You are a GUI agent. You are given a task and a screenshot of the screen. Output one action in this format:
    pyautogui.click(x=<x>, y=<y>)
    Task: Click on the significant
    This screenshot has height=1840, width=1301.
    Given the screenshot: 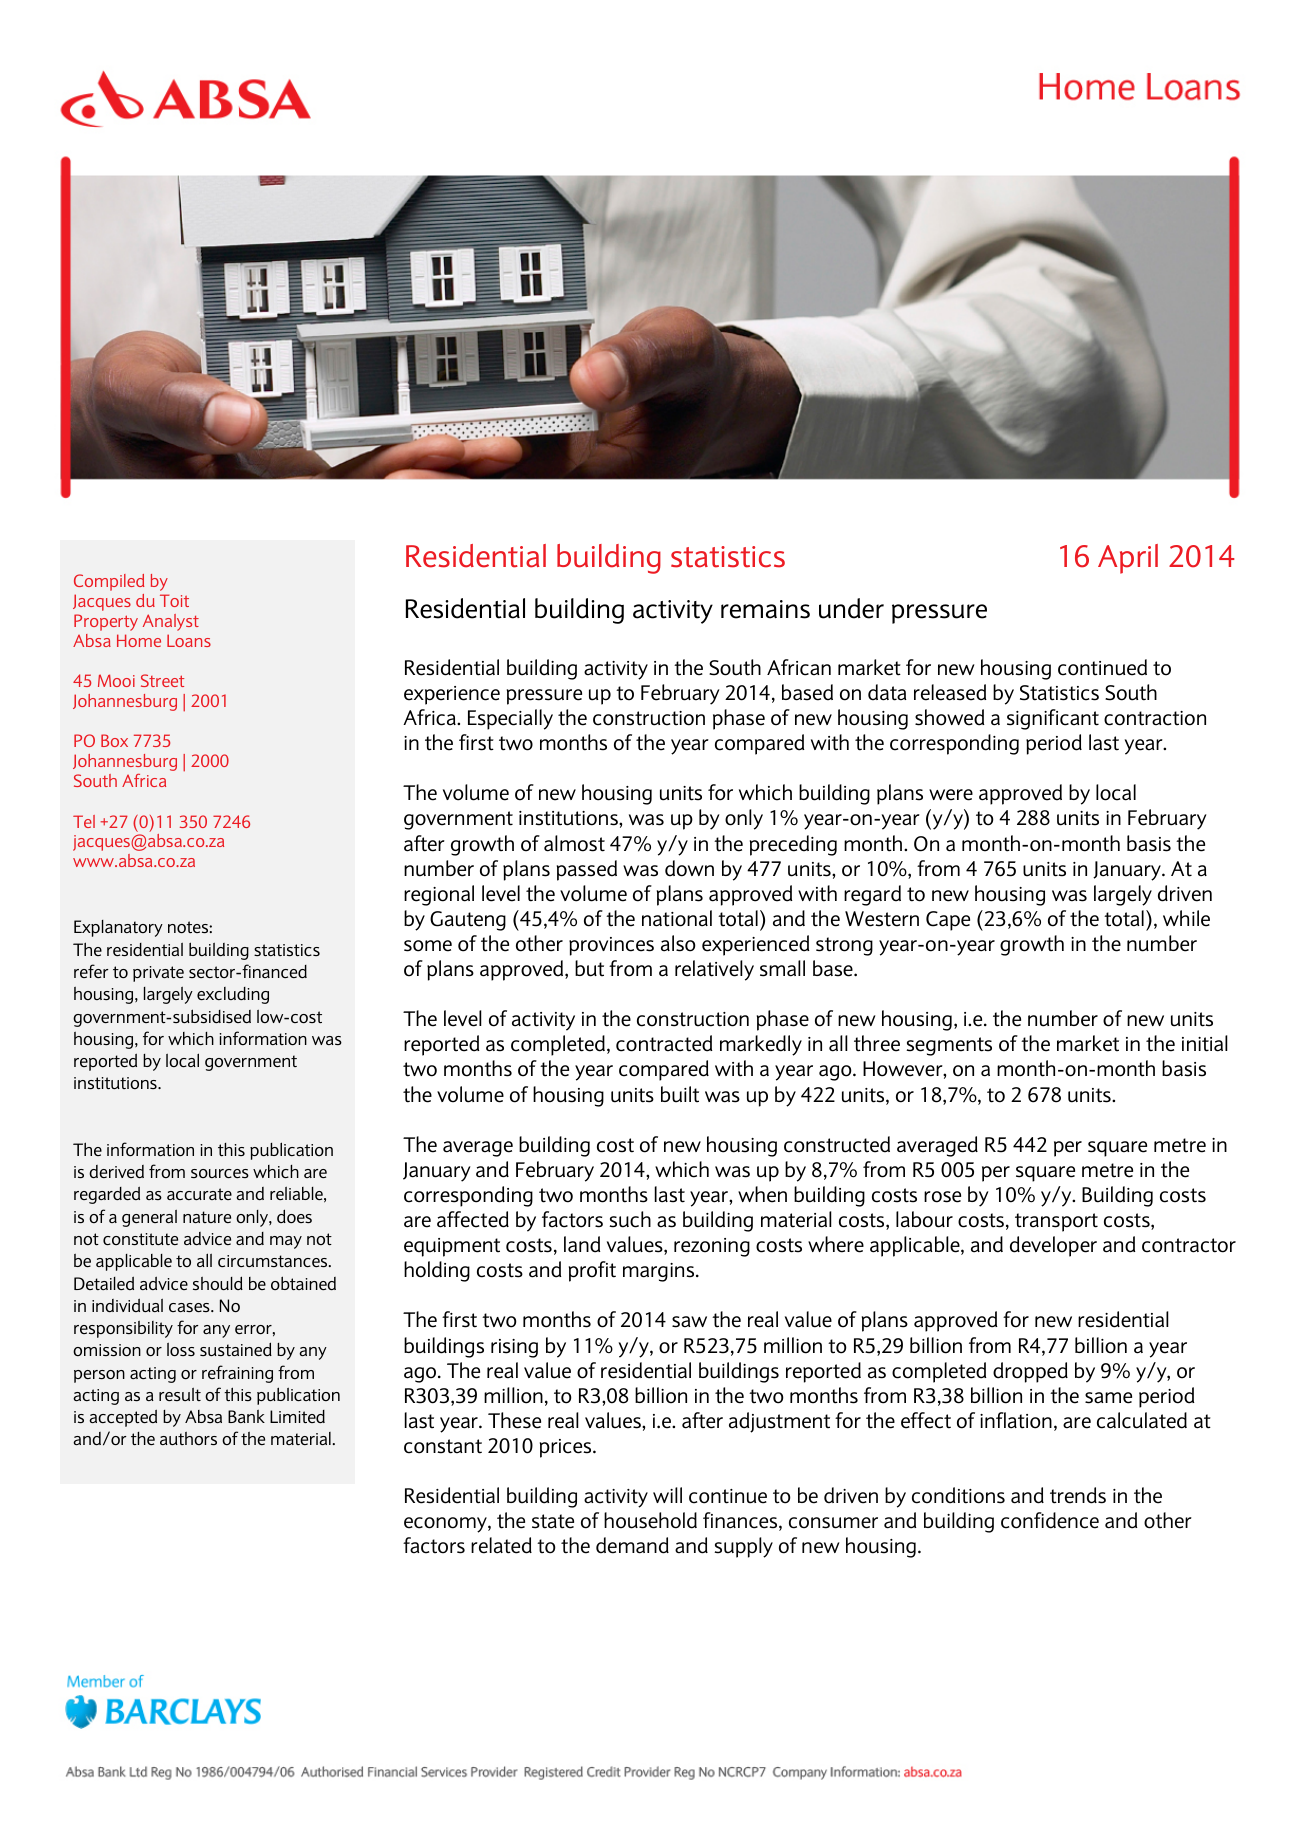 What is the action you would take?
    pyautogui.click(x=1053, y=719)
